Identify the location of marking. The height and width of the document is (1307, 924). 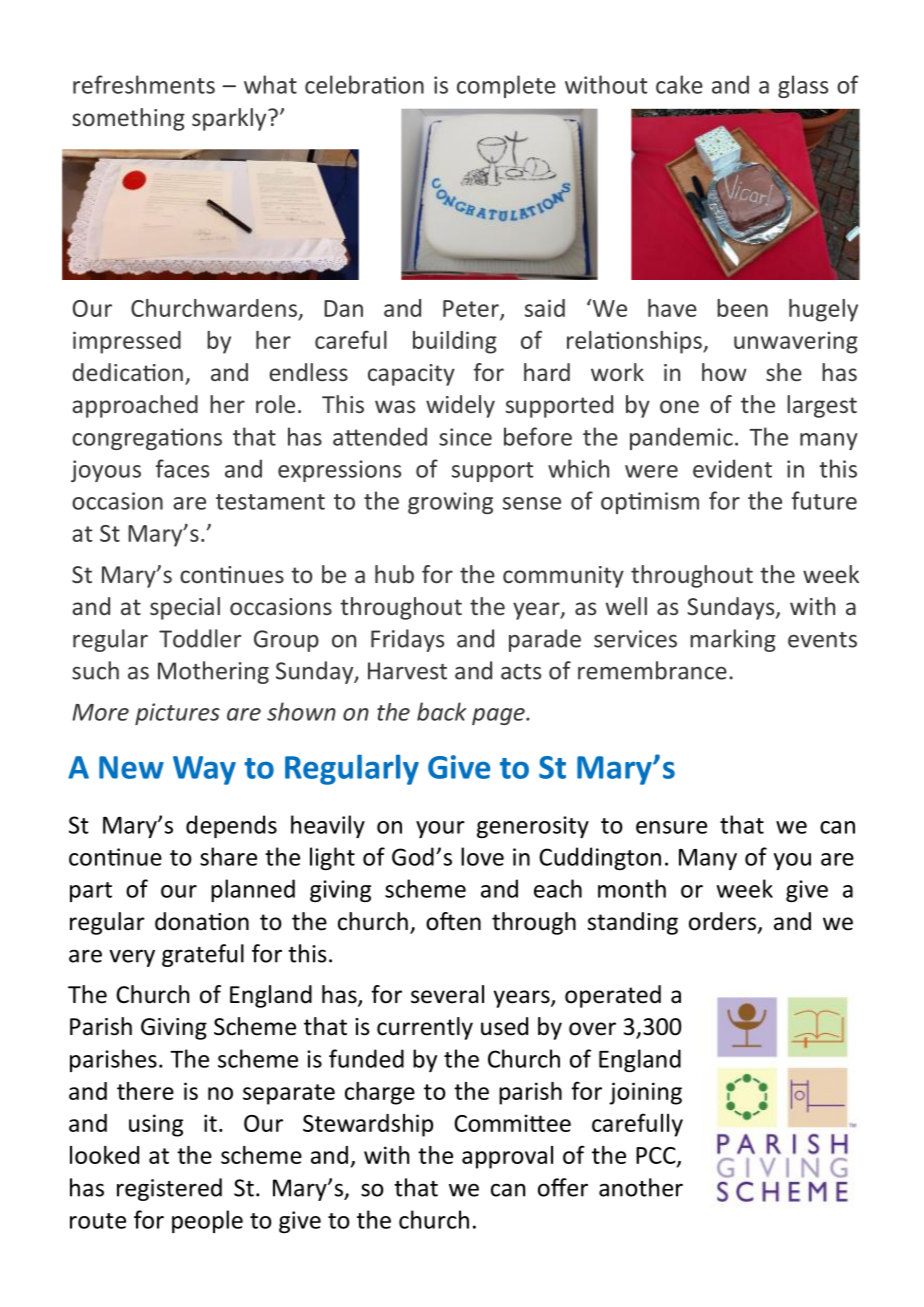
(733, 640).
